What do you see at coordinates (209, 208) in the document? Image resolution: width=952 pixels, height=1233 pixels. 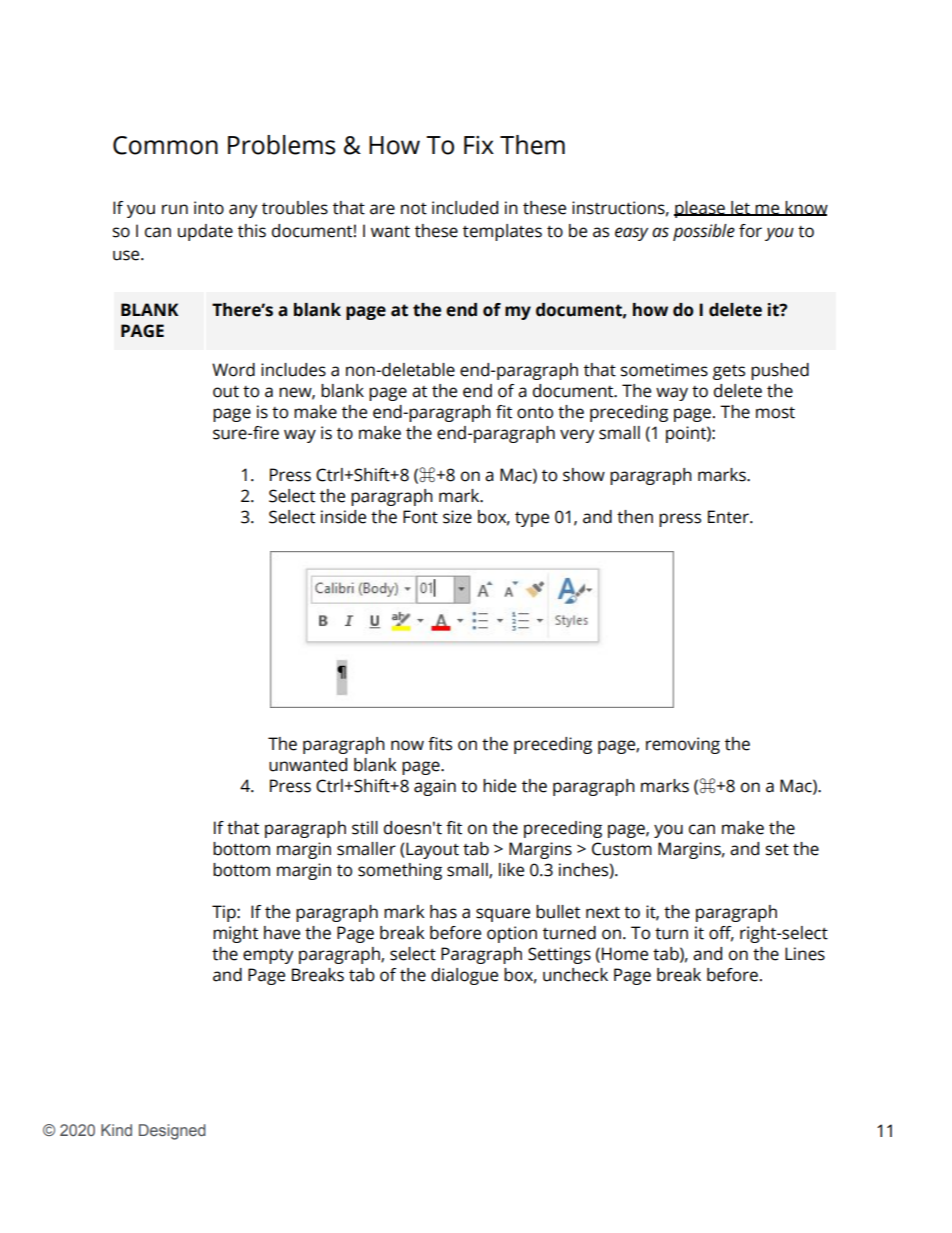 I see `into` at bounding box center [209, 208].
